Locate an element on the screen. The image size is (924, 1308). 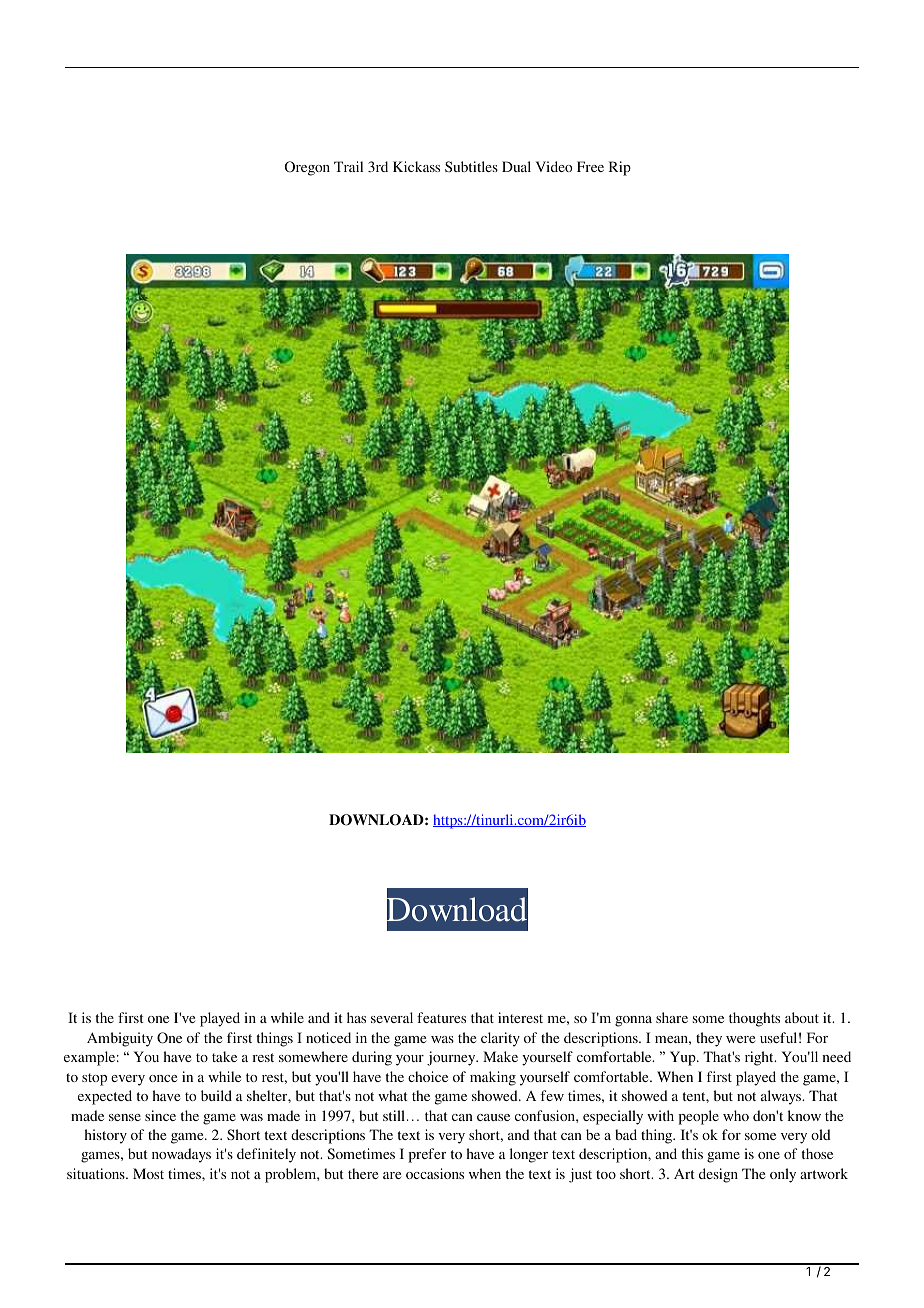
Subtitles is located at coordinates (471, 166).
